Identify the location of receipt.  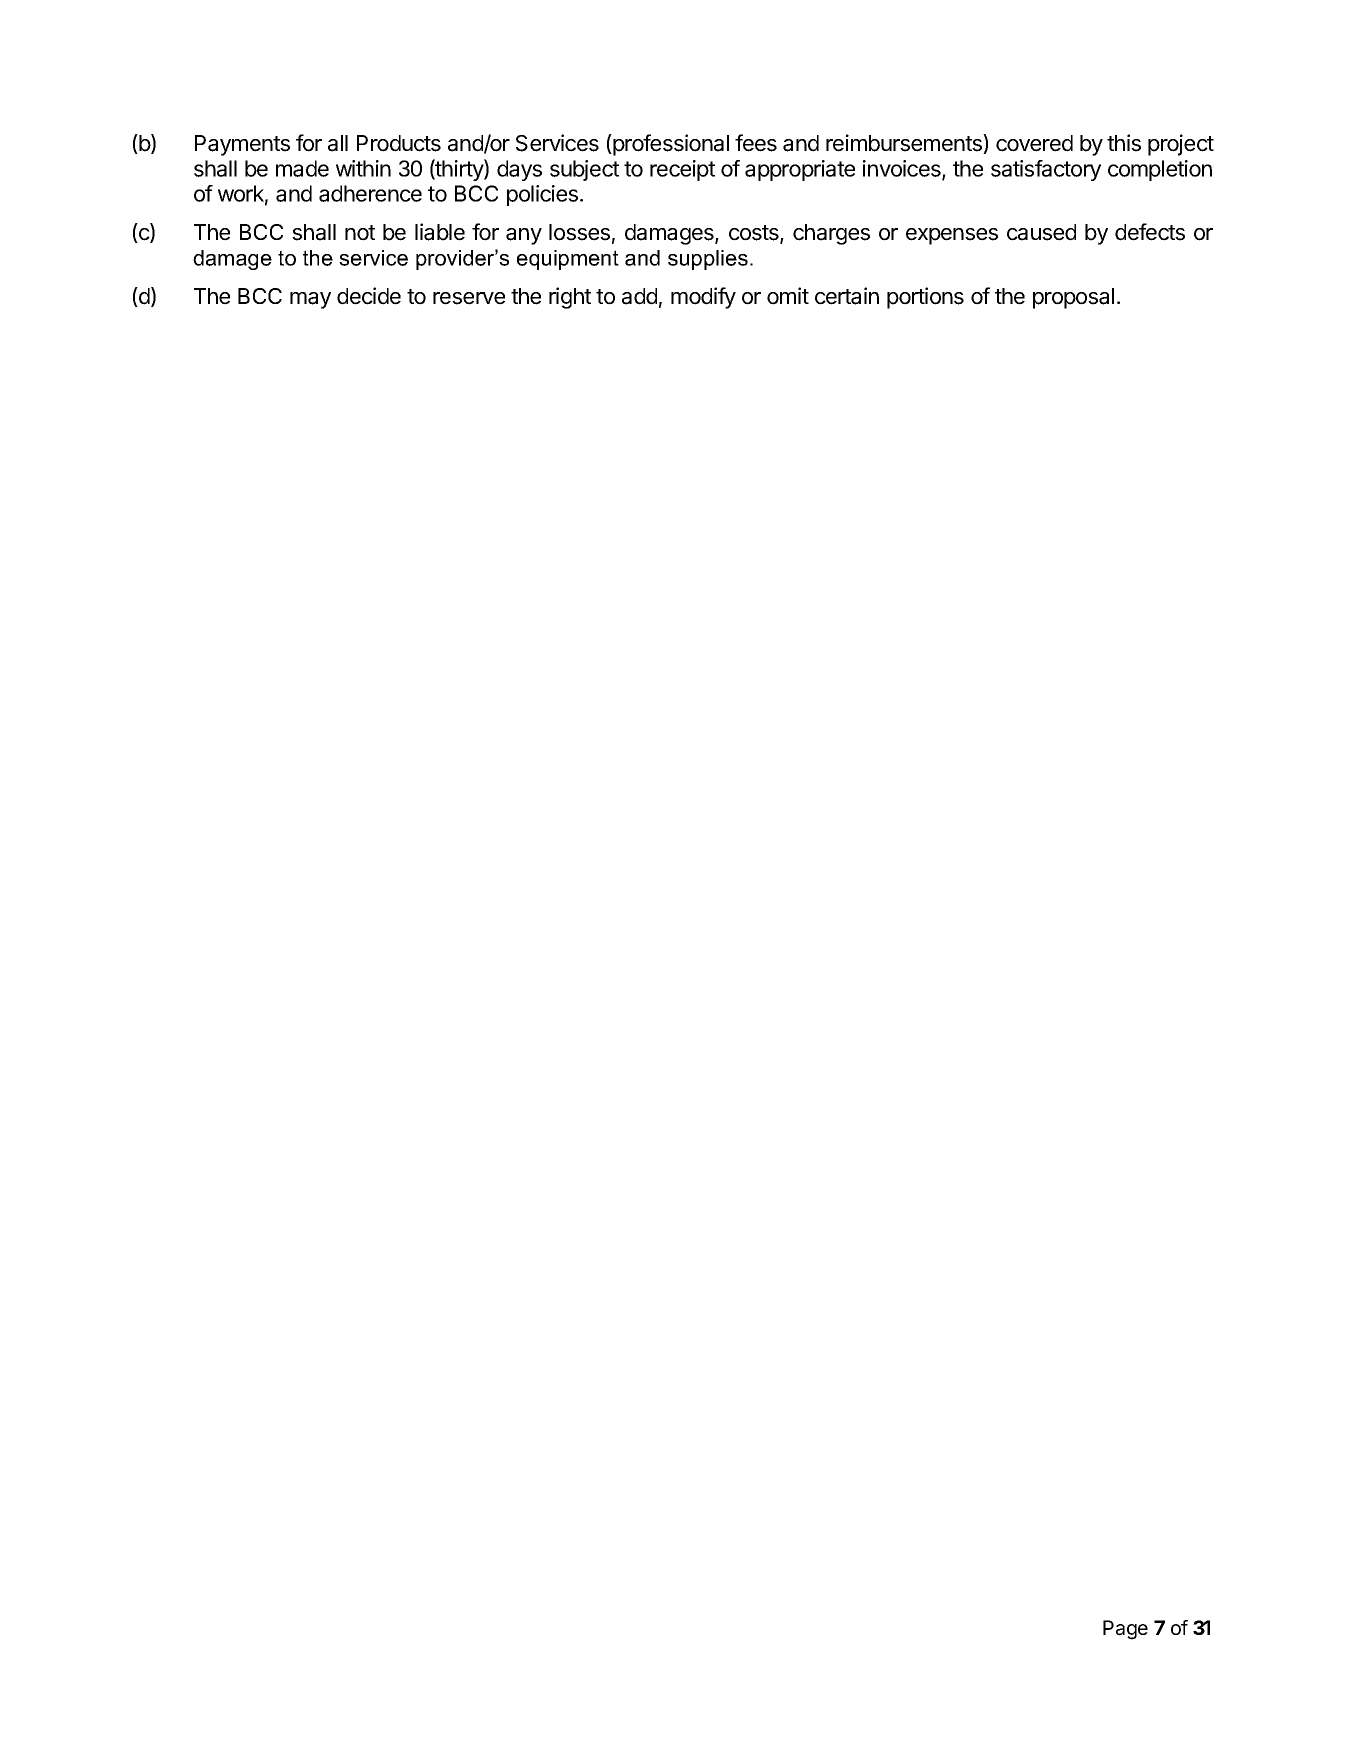
(682, 170).
